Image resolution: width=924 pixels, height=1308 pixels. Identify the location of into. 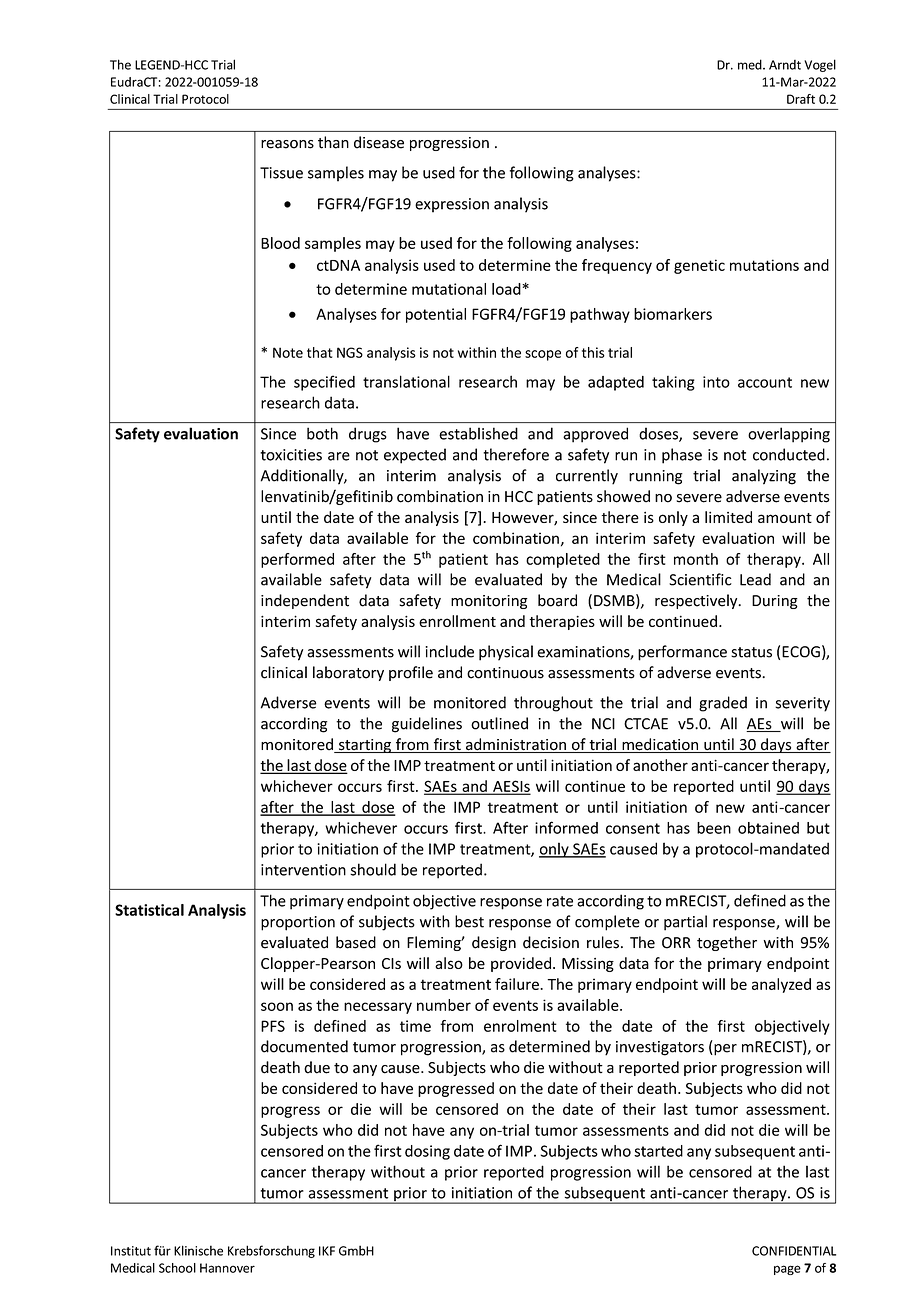
(716, 382).
